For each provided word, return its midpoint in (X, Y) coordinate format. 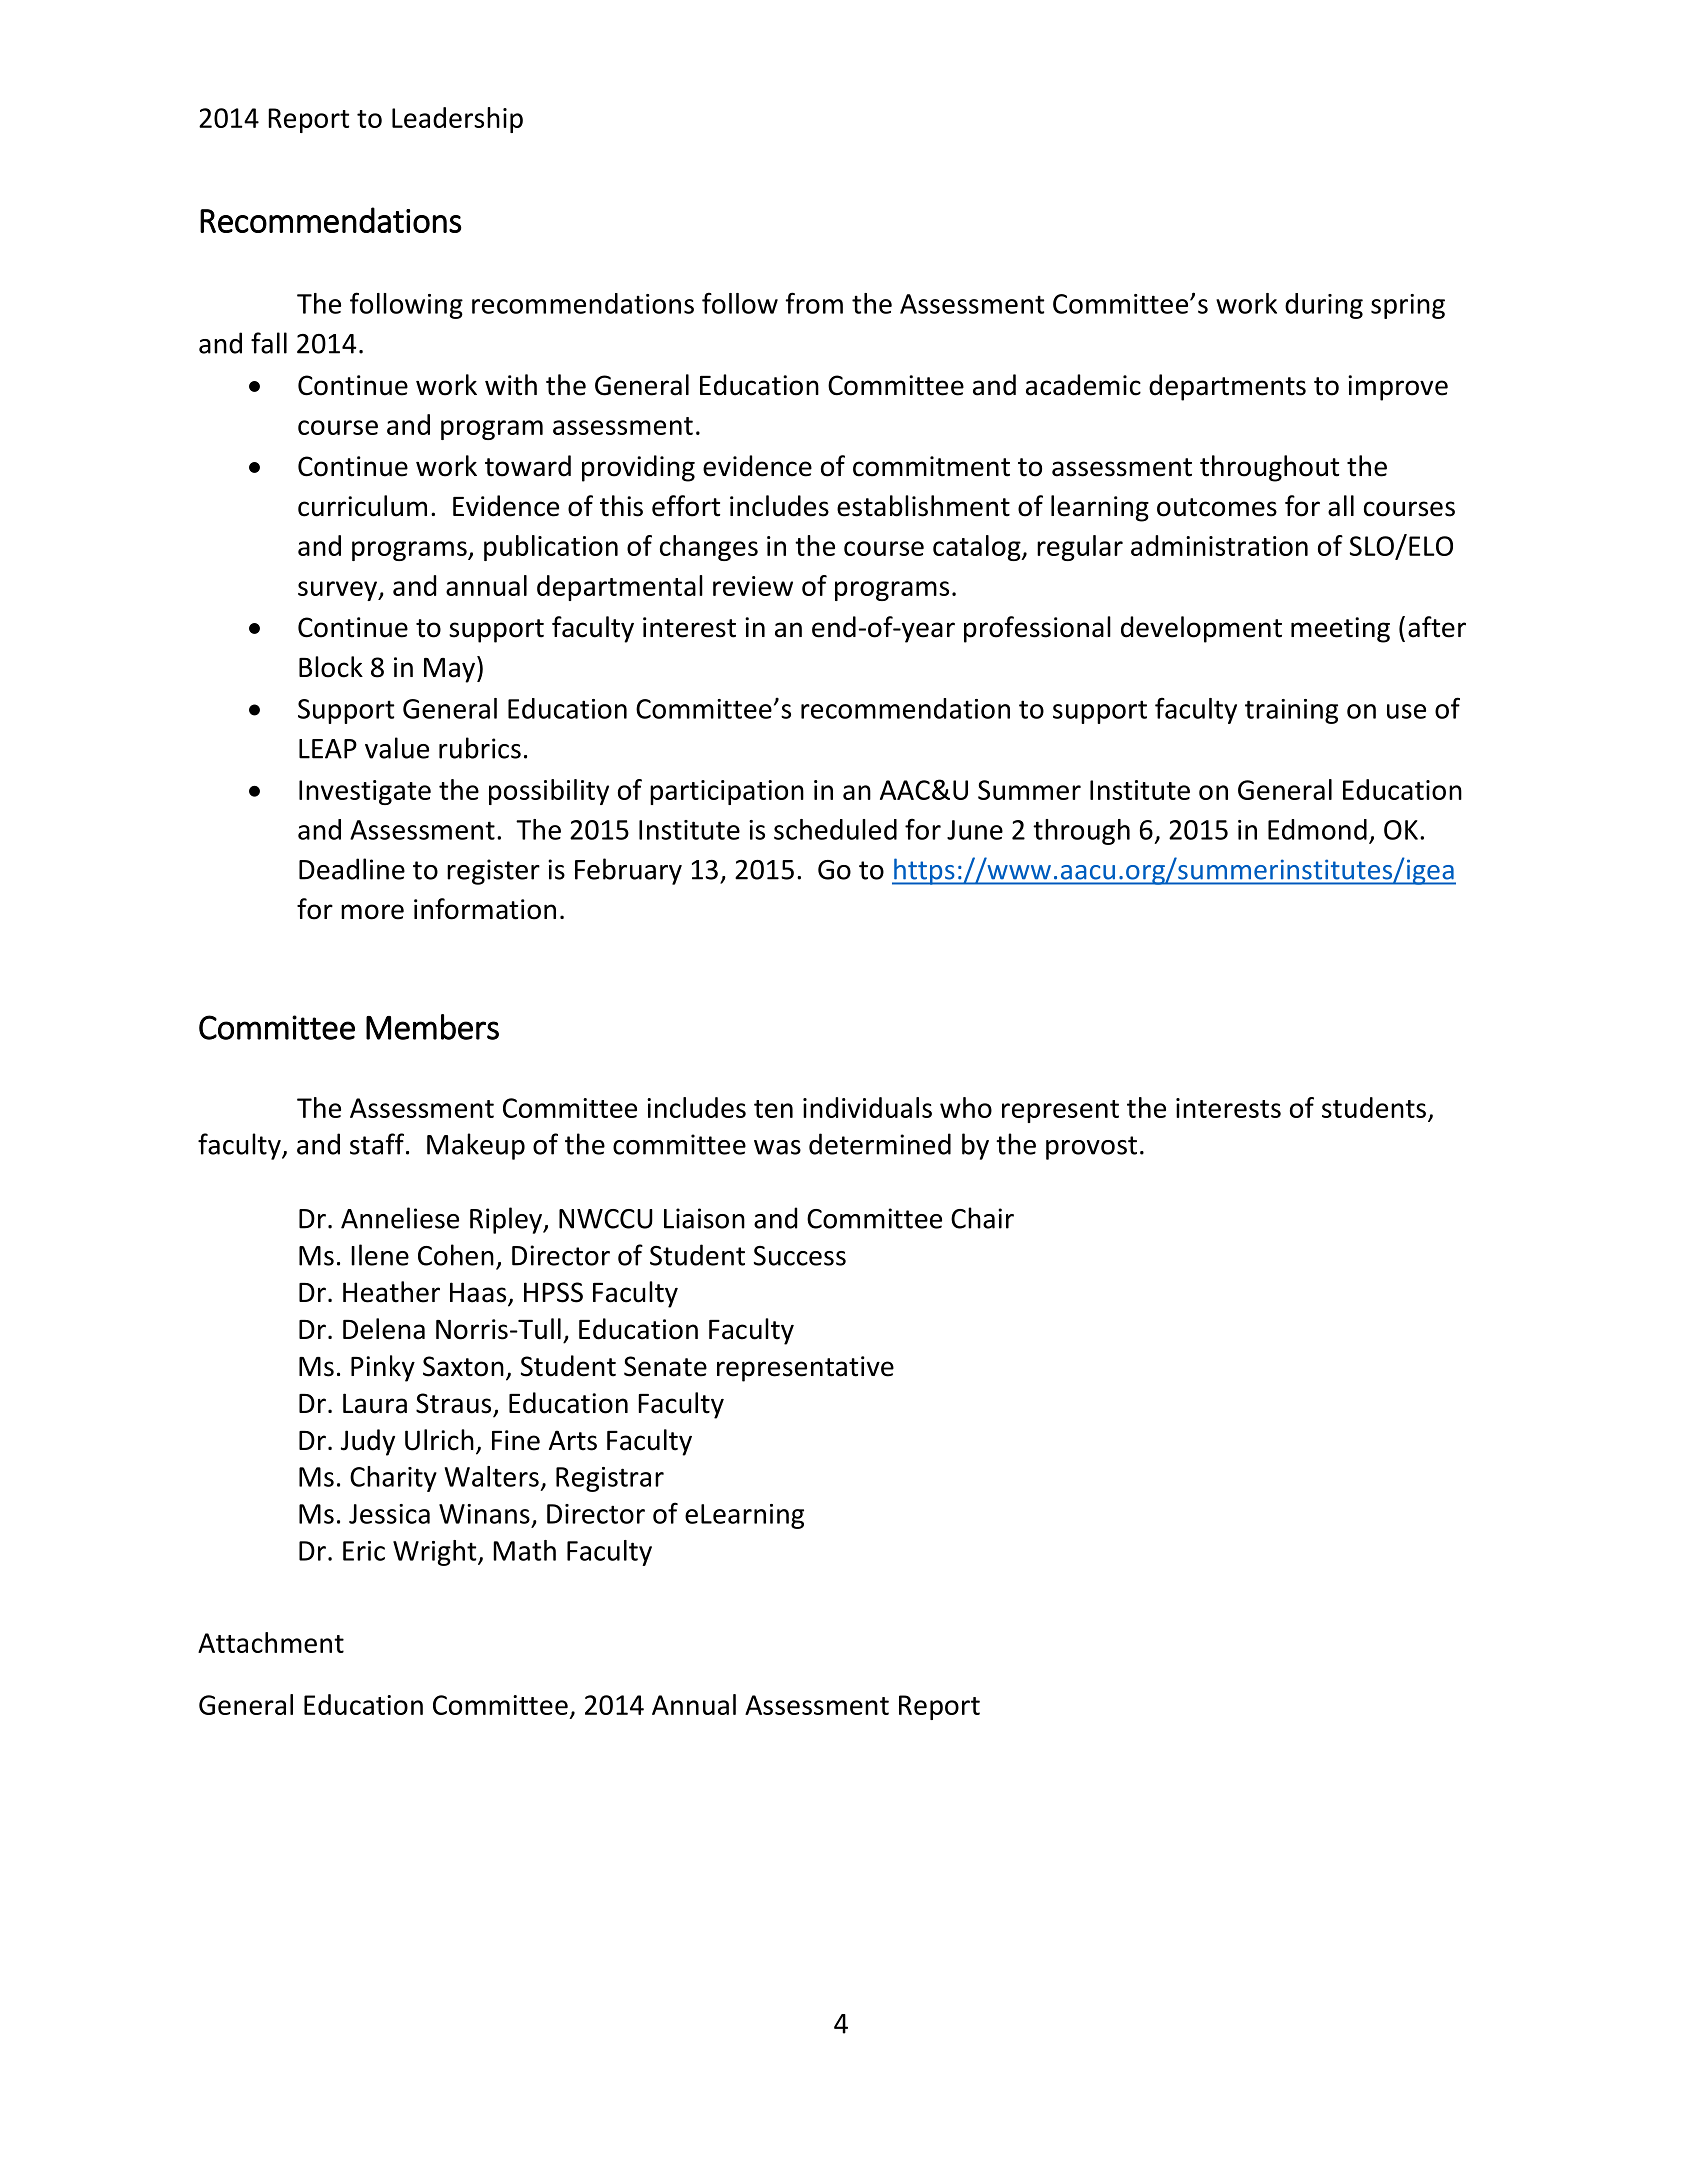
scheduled (835, 829)
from (814, 303)
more (372, 912)
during (1324, 306)
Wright (436, 1553)
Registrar (610, 1479)
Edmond (1317, 829)
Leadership (457, 120)
